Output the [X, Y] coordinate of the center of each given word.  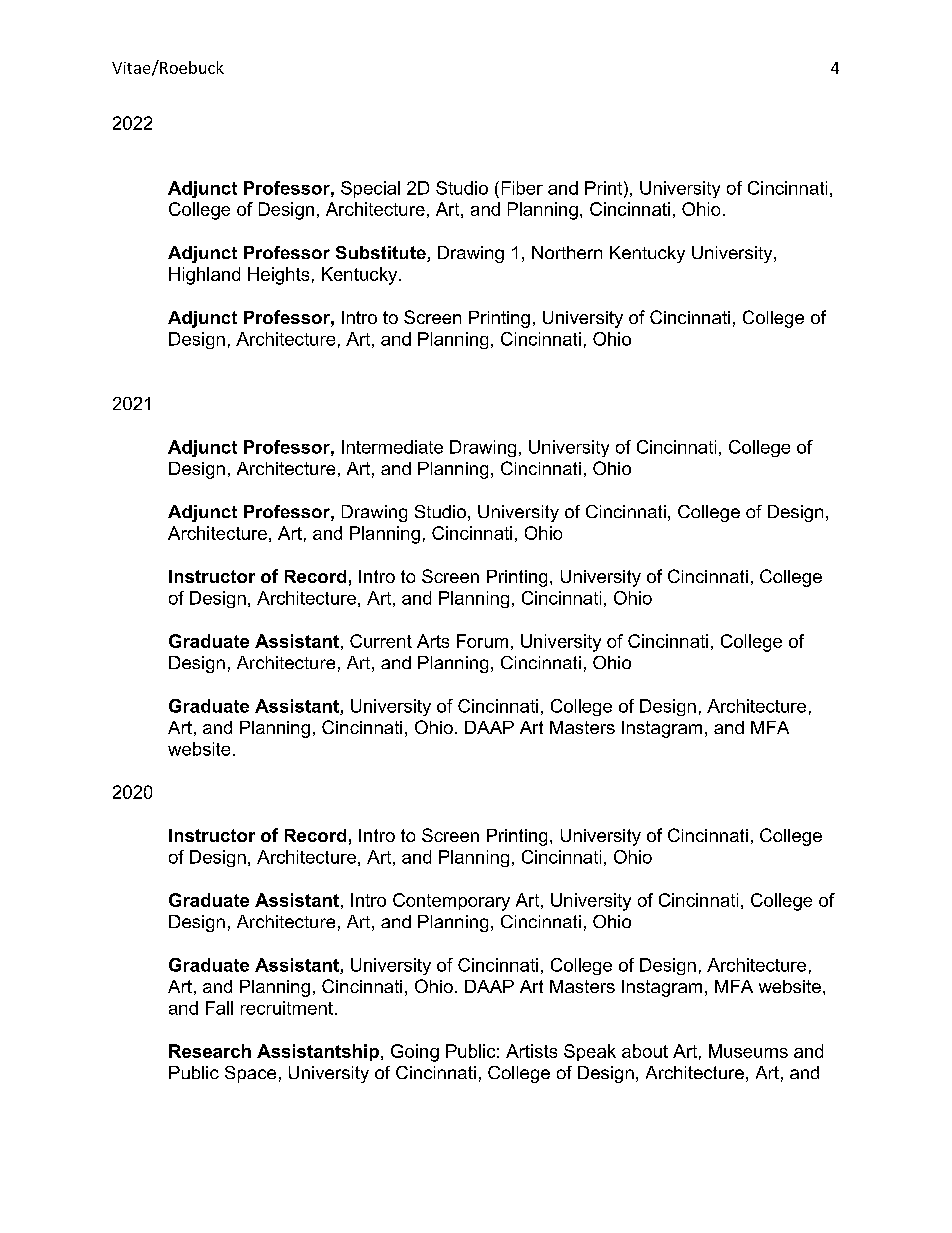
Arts [433, 641]
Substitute [382, 254]
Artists [531, 1051]
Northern [567, 252]
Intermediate [392, 447]
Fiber [522, 188]
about [645, 1051]
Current [381, 641]
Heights [278, 276]
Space [250, 1074]
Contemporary [451, 902]
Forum [482, 641]
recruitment [287, 1008]
